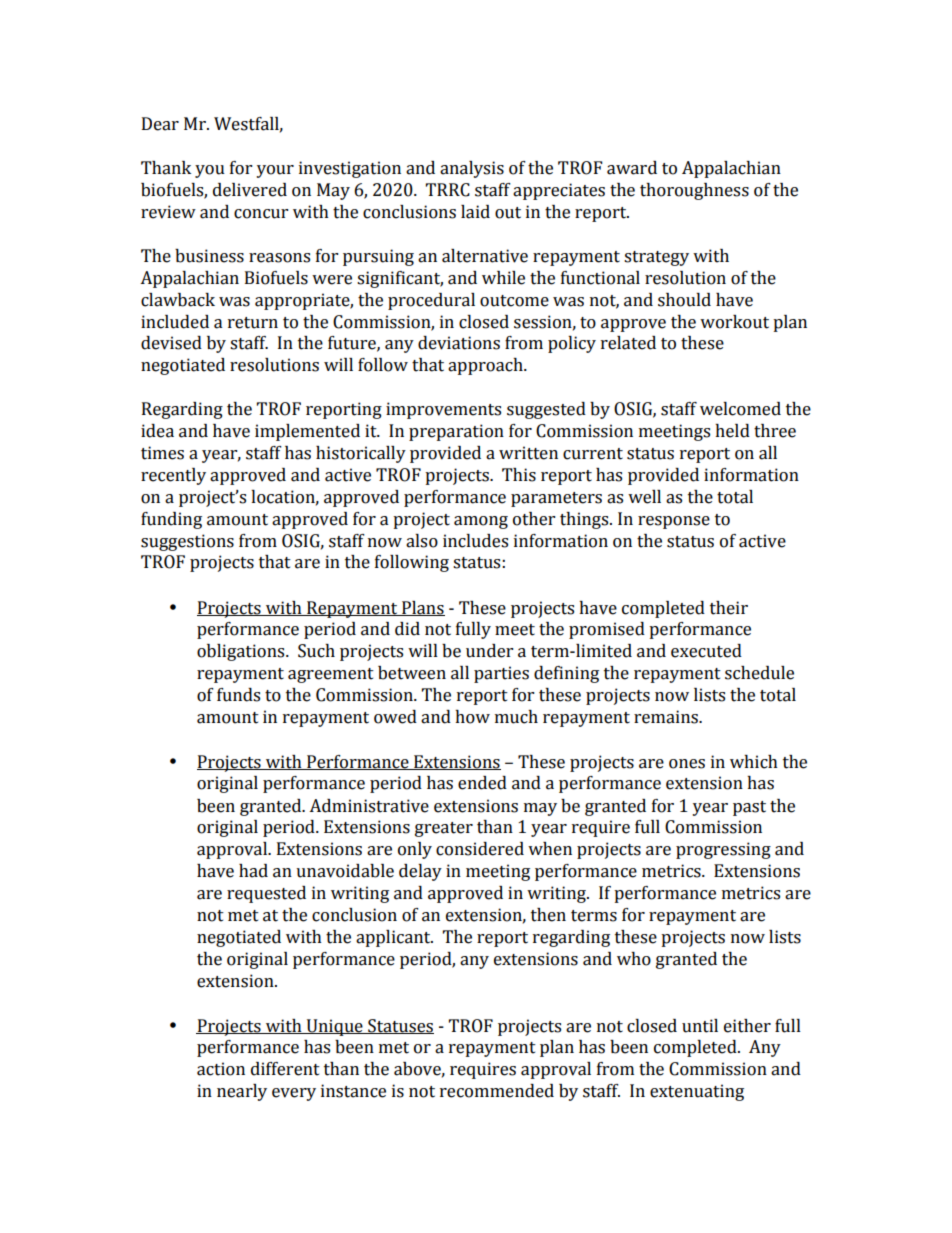  Describe the element at coordinates (694, 191) in the screenshot. I see `thoroughness` at that location.
